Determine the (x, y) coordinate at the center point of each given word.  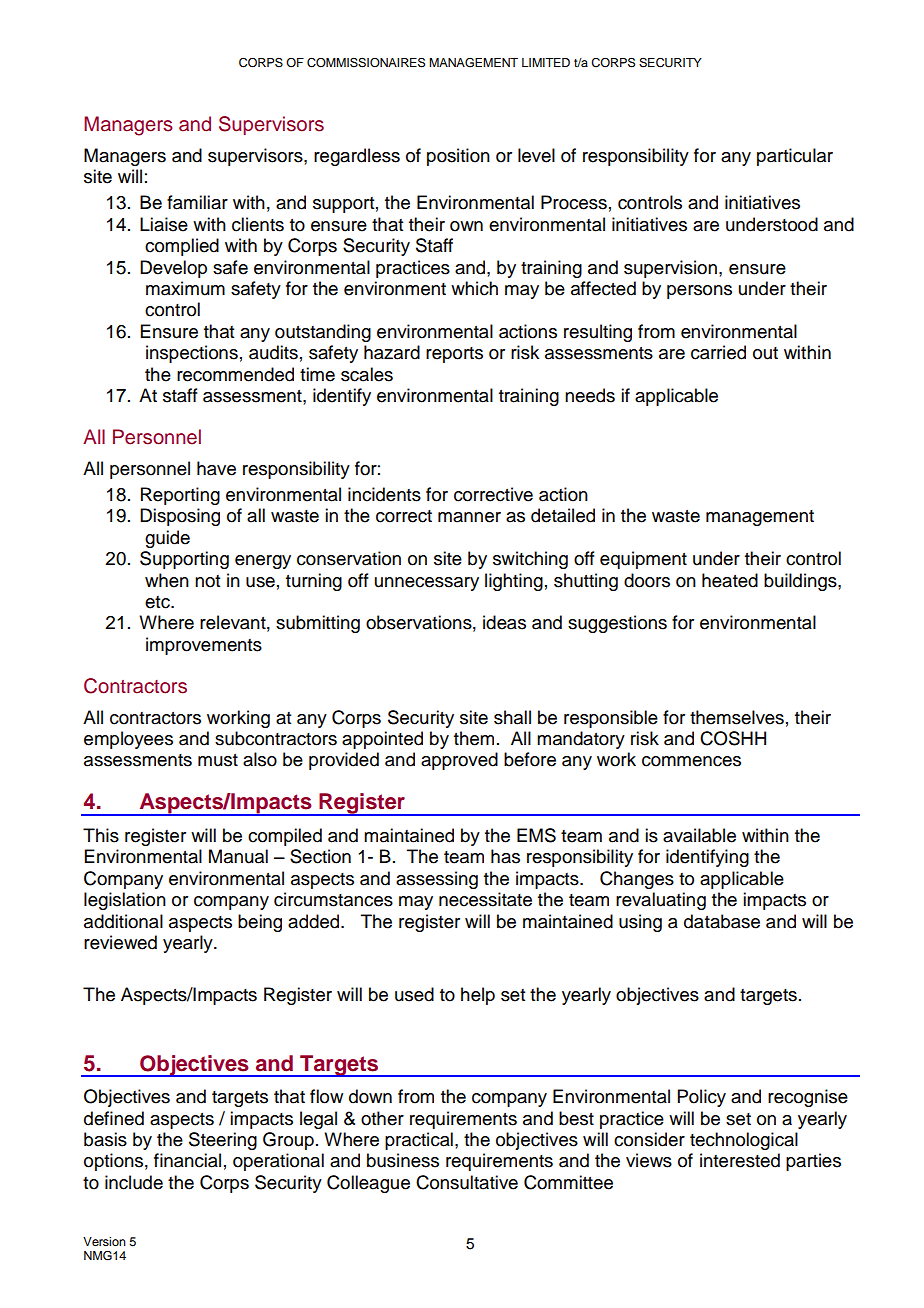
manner (469, 517)
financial (187, 1160)
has (505, 856)
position (458, 157)
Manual (238, 856)
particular (795, 157)
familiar (197, 202)
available (699, 835)
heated (730, 580)
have (216, 468)
